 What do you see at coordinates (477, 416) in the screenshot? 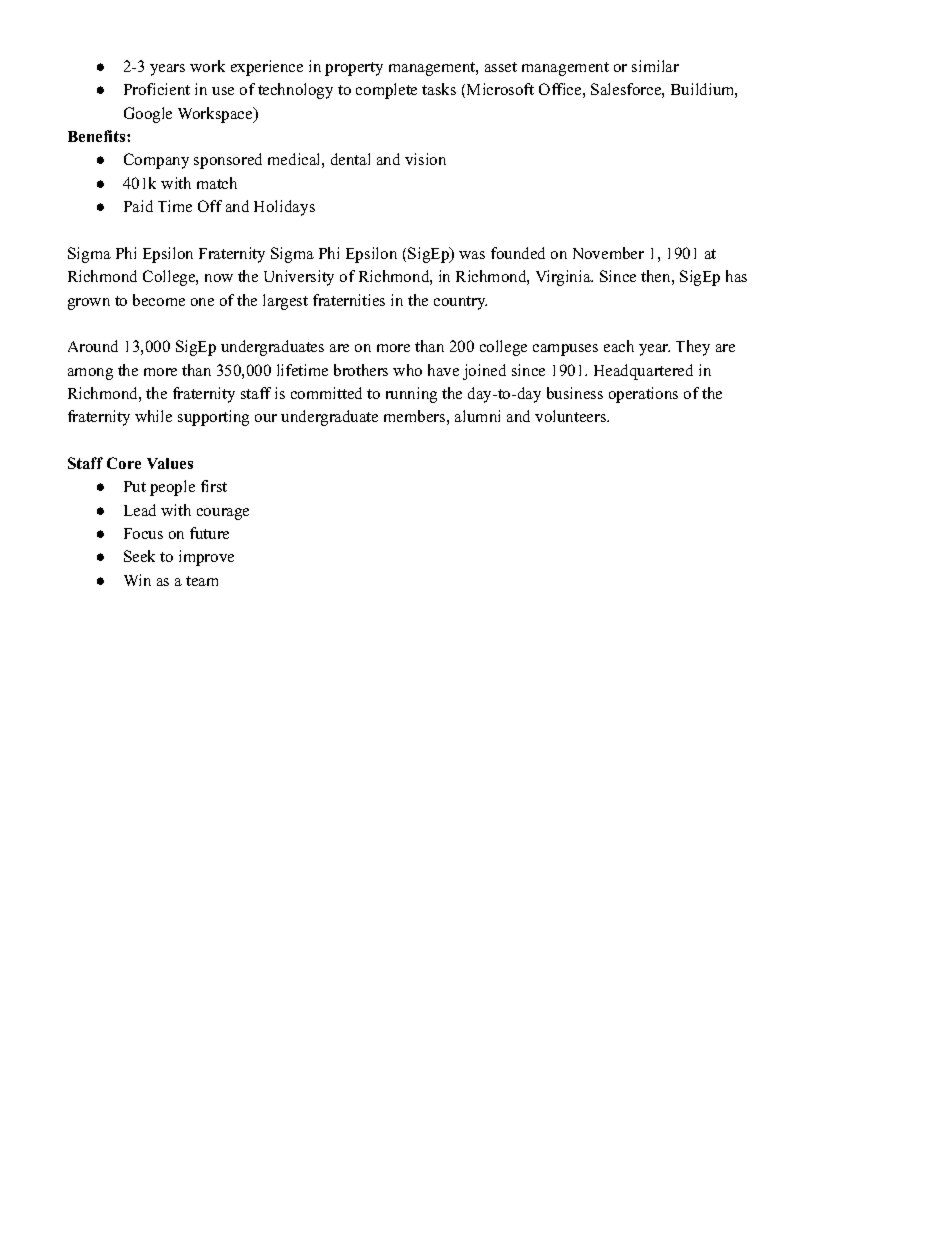
I see `alumni` at bounding box center [477, 416].
